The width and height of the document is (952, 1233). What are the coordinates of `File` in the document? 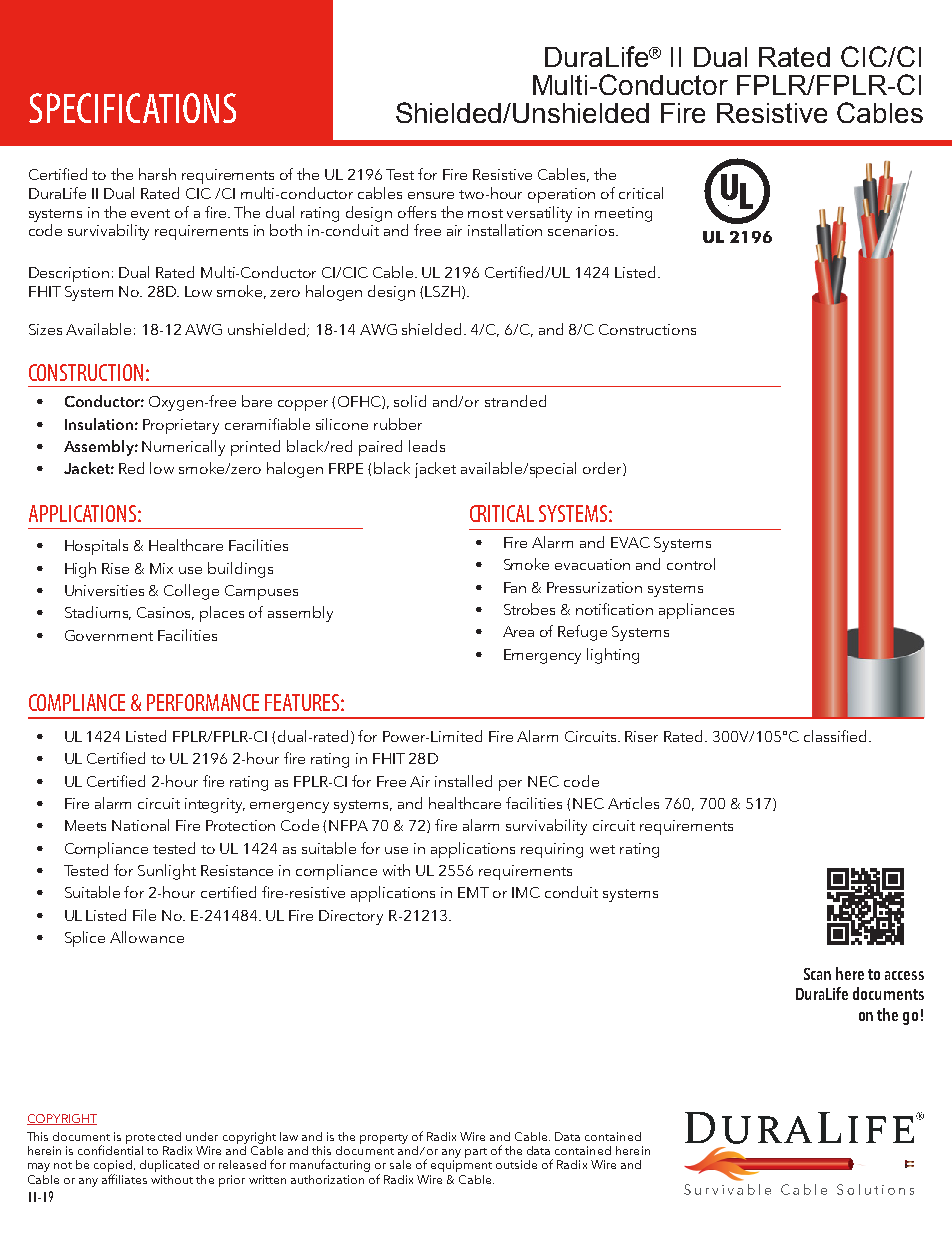 It's located at (144, 915).
